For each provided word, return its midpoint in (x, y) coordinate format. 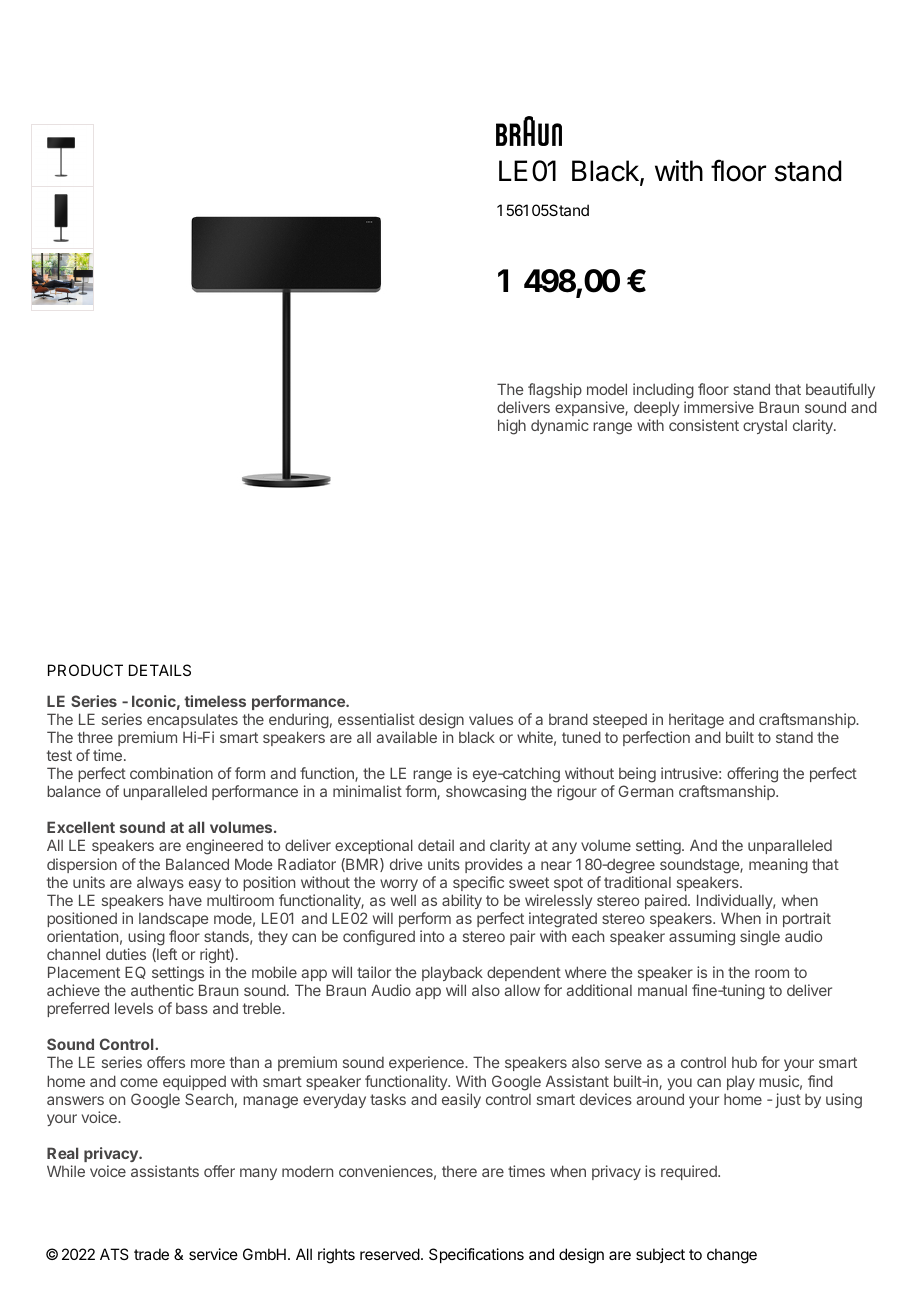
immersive (719, 407)
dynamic (560, 426)
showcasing (486, 793)
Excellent (81, 827)
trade (151, 1254)
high (512, 427)
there (459, 1171)
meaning (778, 866)
